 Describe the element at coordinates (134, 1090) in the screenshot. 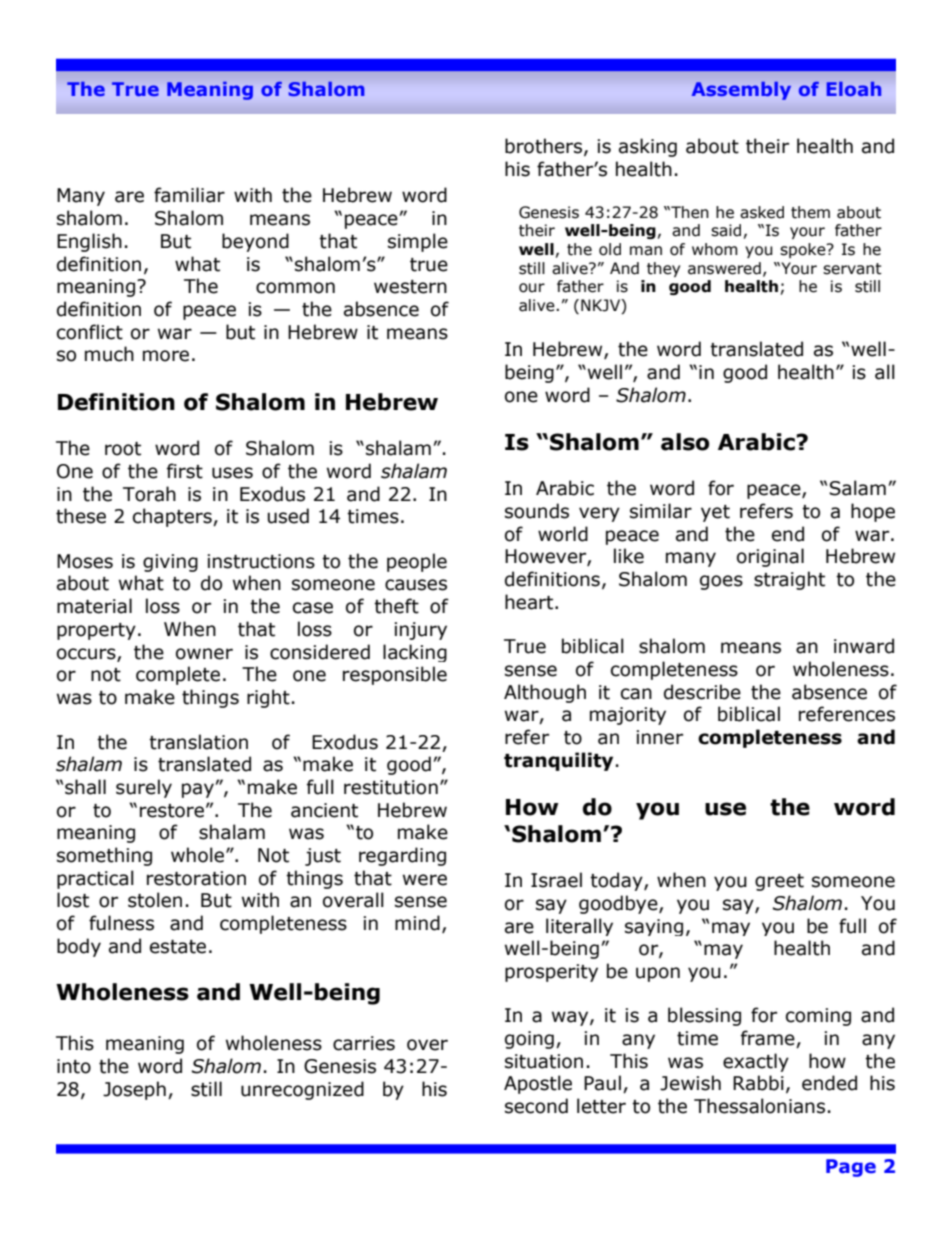

I see `Joseph` at that location.
